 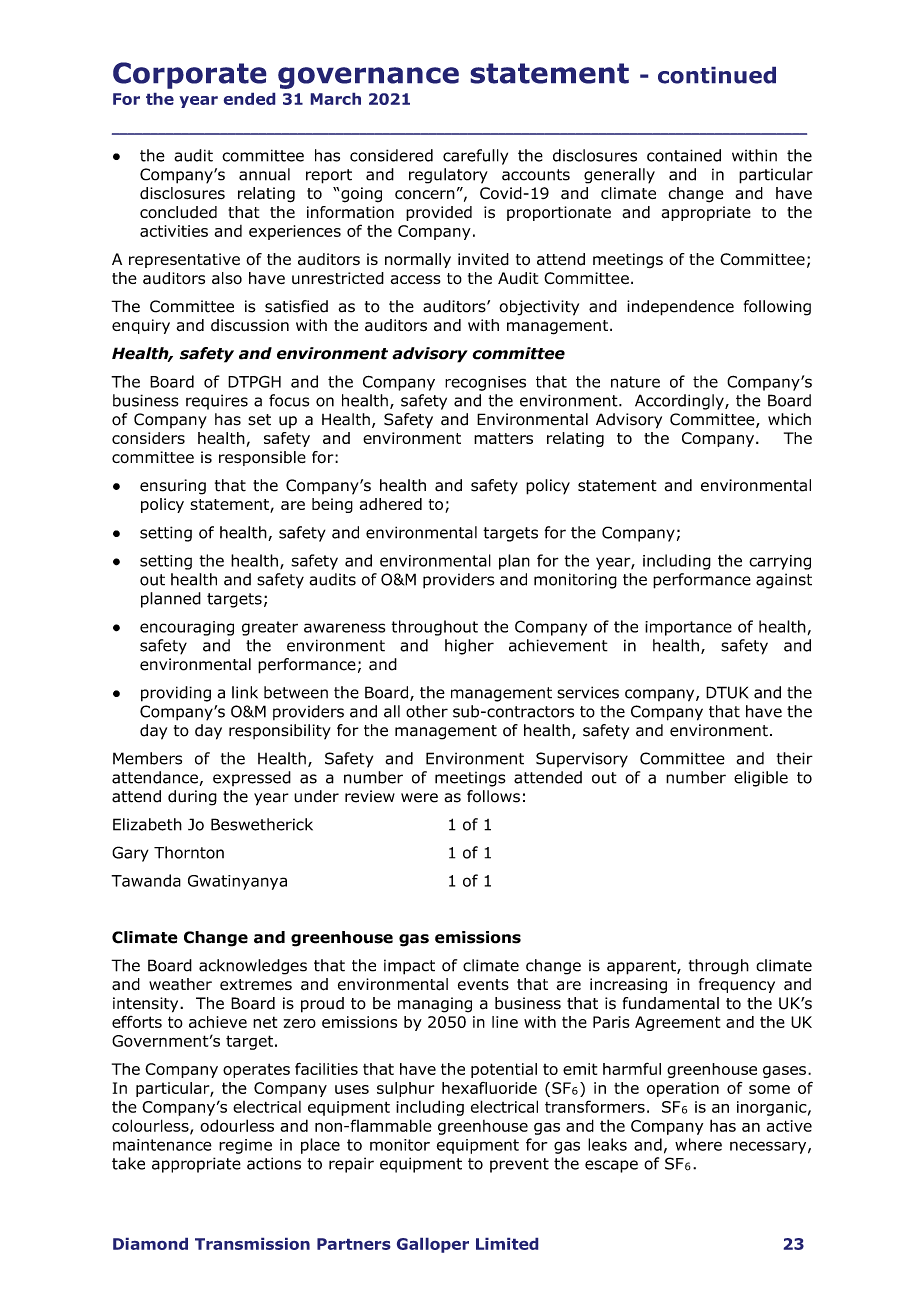 What do you see at coordinates (507, 1244) in the screenshot?
I see `Limited` at bounding box center [507, 1244].
